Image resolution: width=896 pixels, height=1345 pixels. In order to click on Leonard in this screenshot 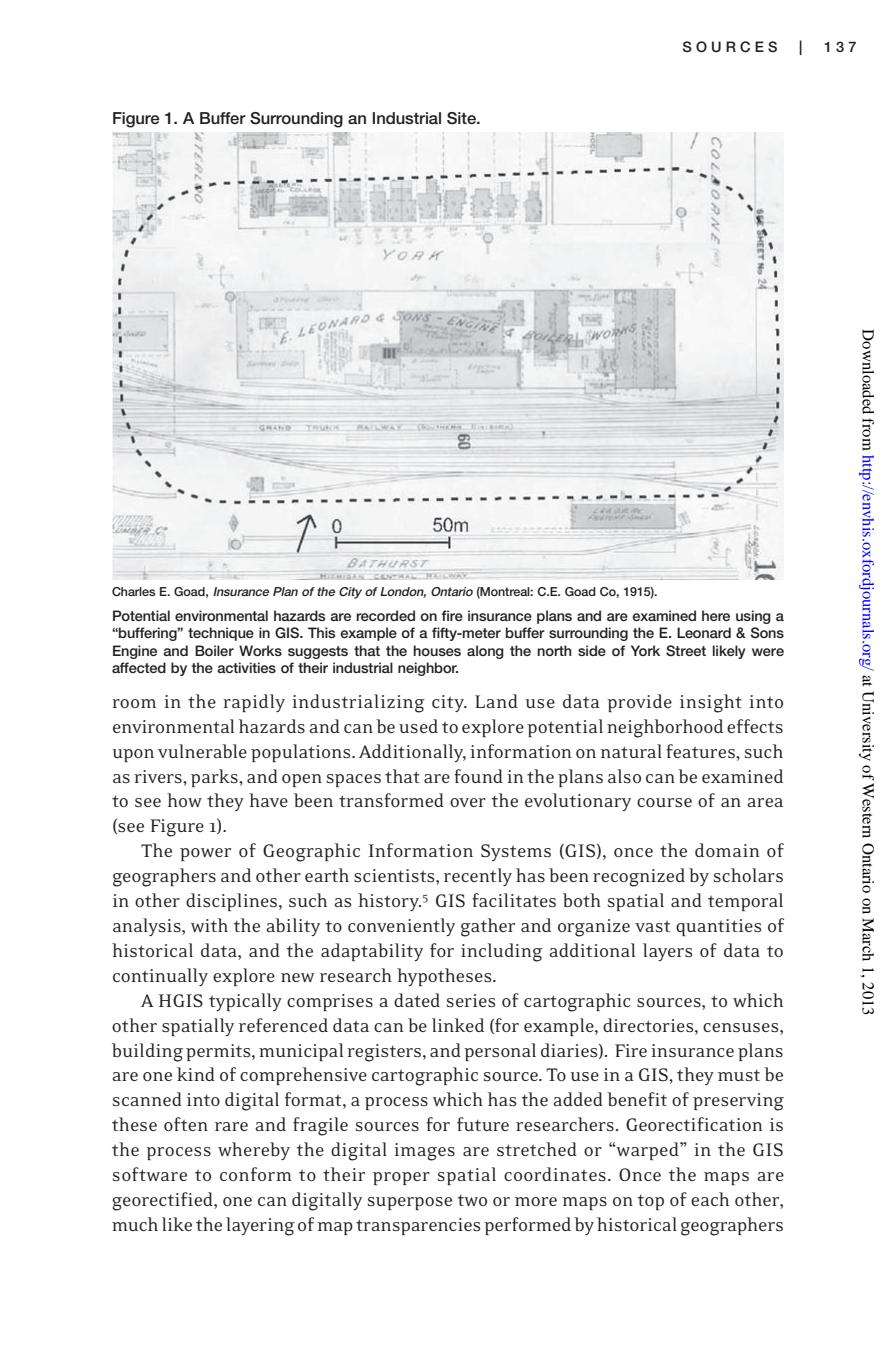, I will do `click(704, 632)`.
